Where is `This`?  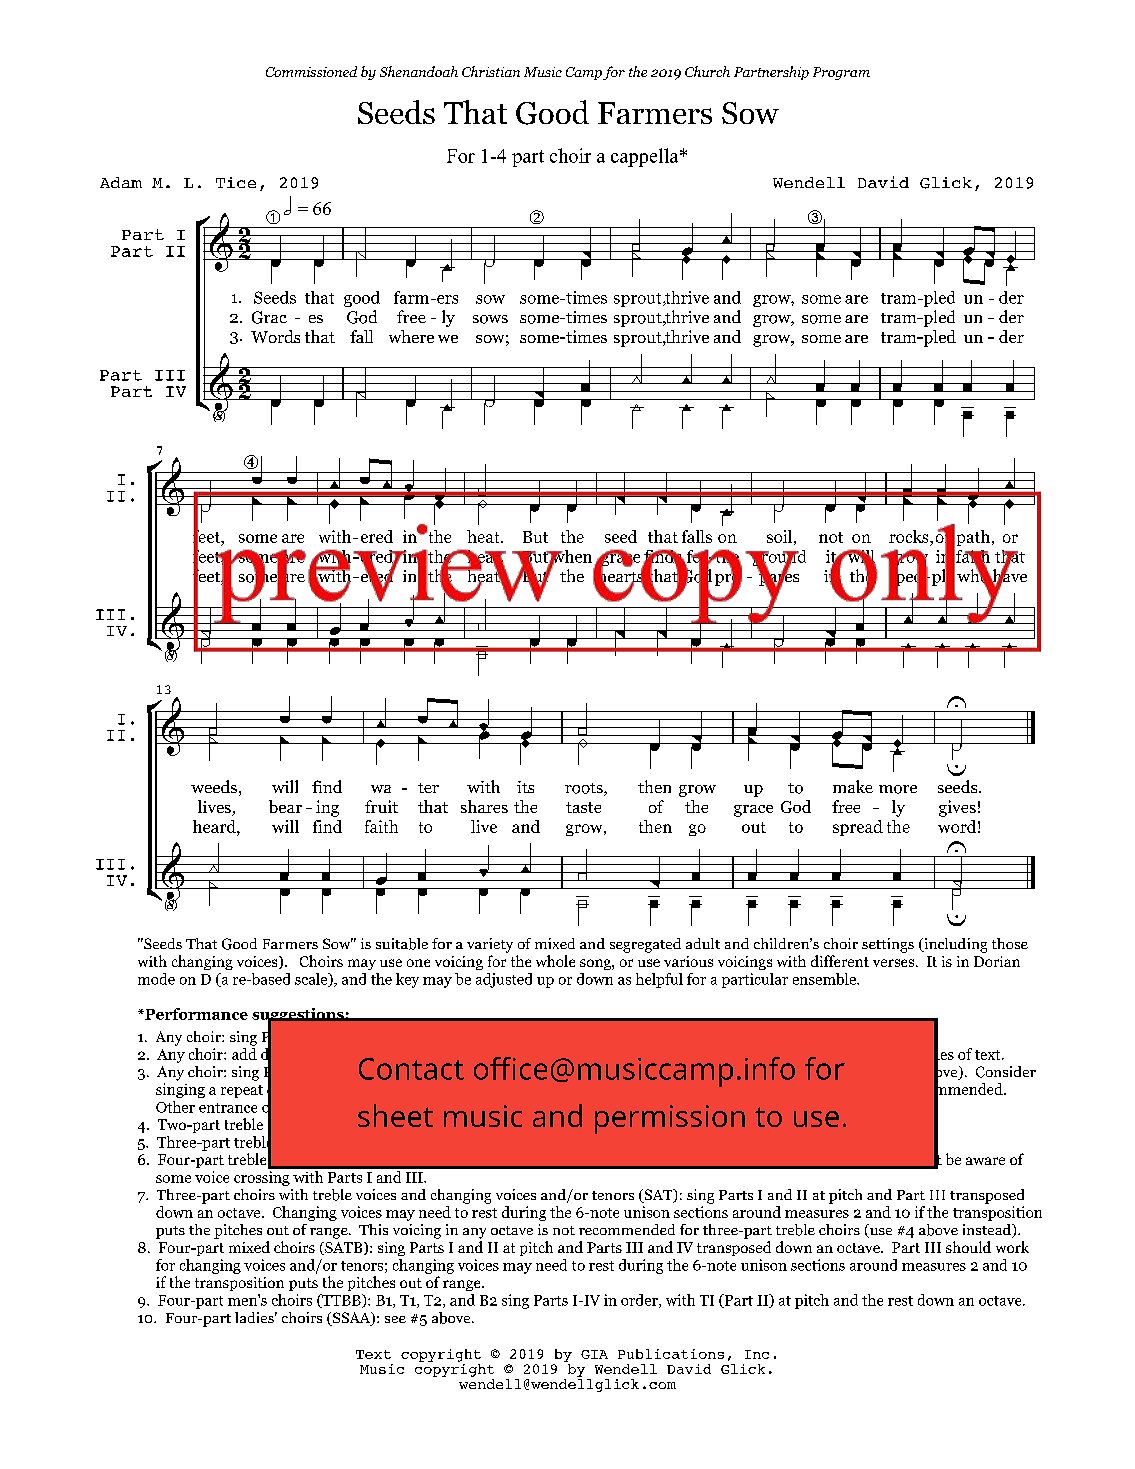 This is located at coordinates (373, 1229).
